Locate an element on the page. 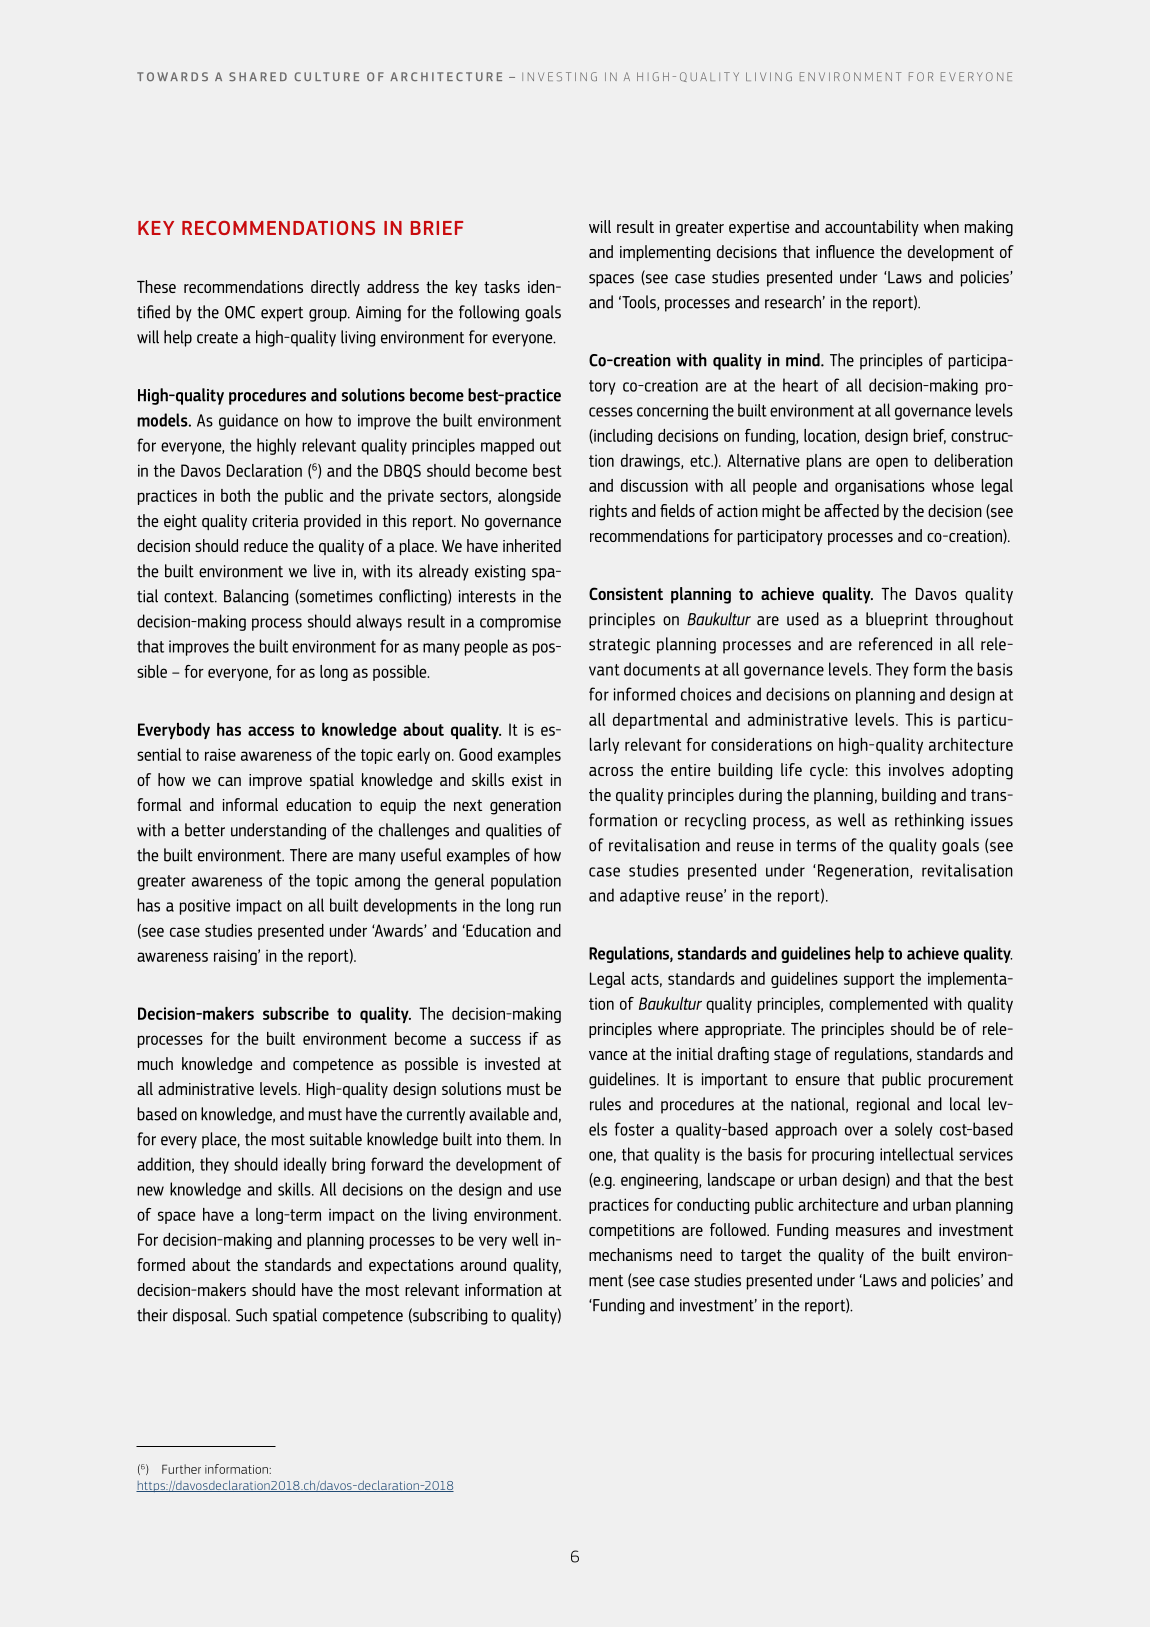 The width and height of the page is (1150, 1627). inherited is located at coordinates (532, 545).
